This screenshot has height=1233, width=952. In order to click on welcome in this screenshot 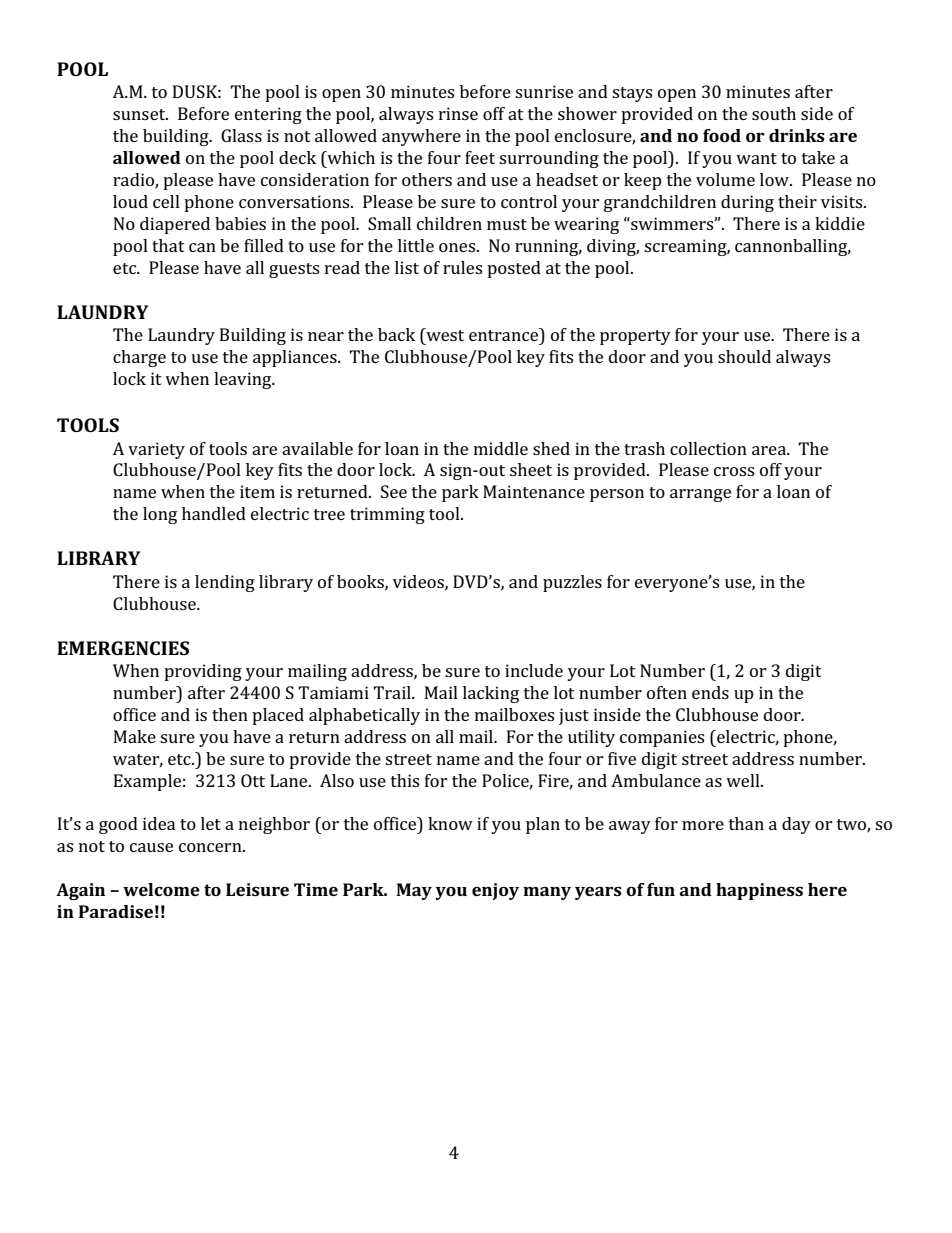, I will do `click(161, 889)`.
